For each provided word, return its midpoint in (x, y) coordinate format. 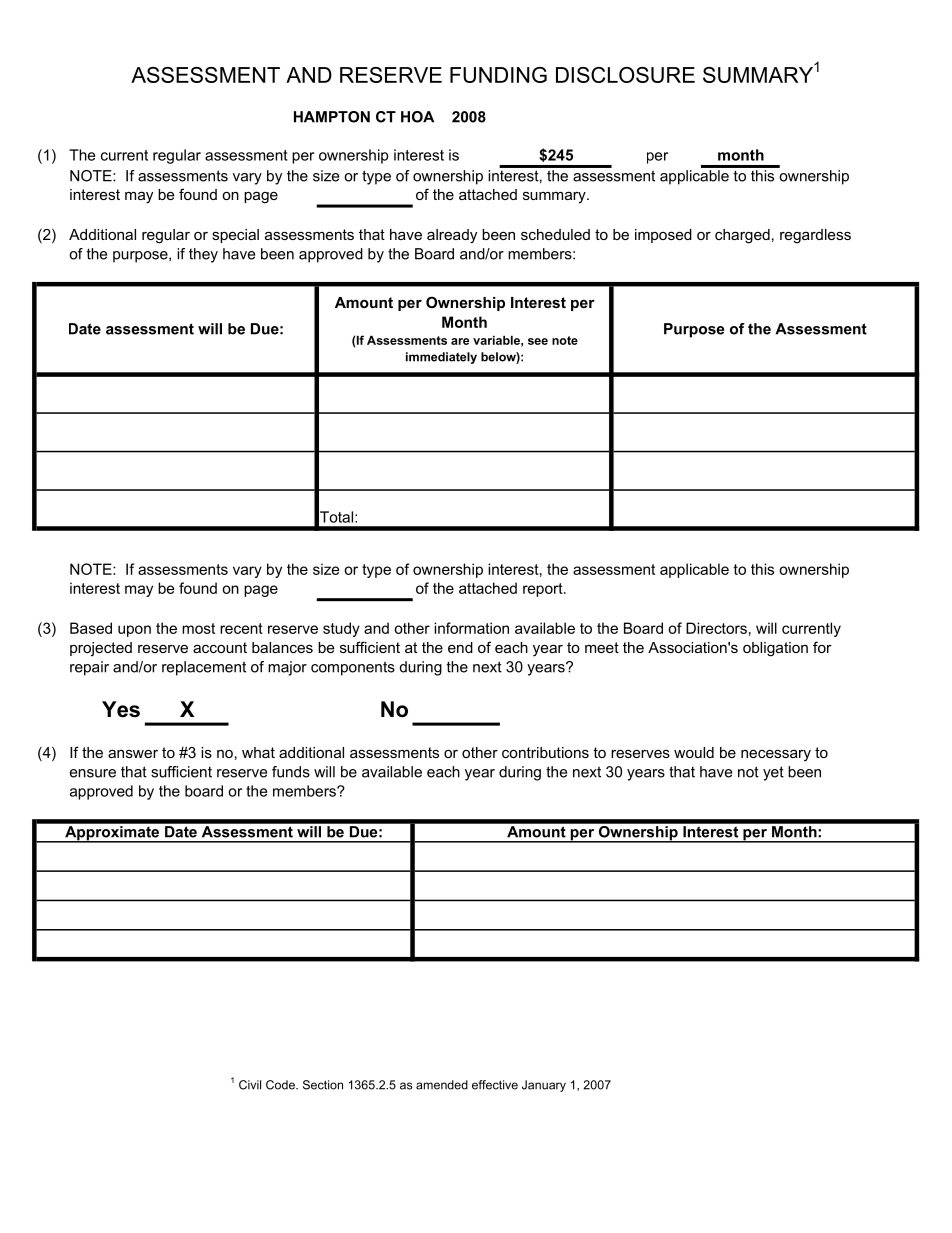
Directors (716, 628)
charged (742, 236)
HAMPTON (332, 117)
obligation (775, 649)
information (471, 628)
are (460, 341)
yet (773, 773)
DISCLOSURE (625, 75)
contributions (545, 752)
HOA (417, 117)
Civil (250, 1085)
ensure (93, 773)
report (544, 590)
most (198, 628)
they (203, 255)
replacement (204, 668)
